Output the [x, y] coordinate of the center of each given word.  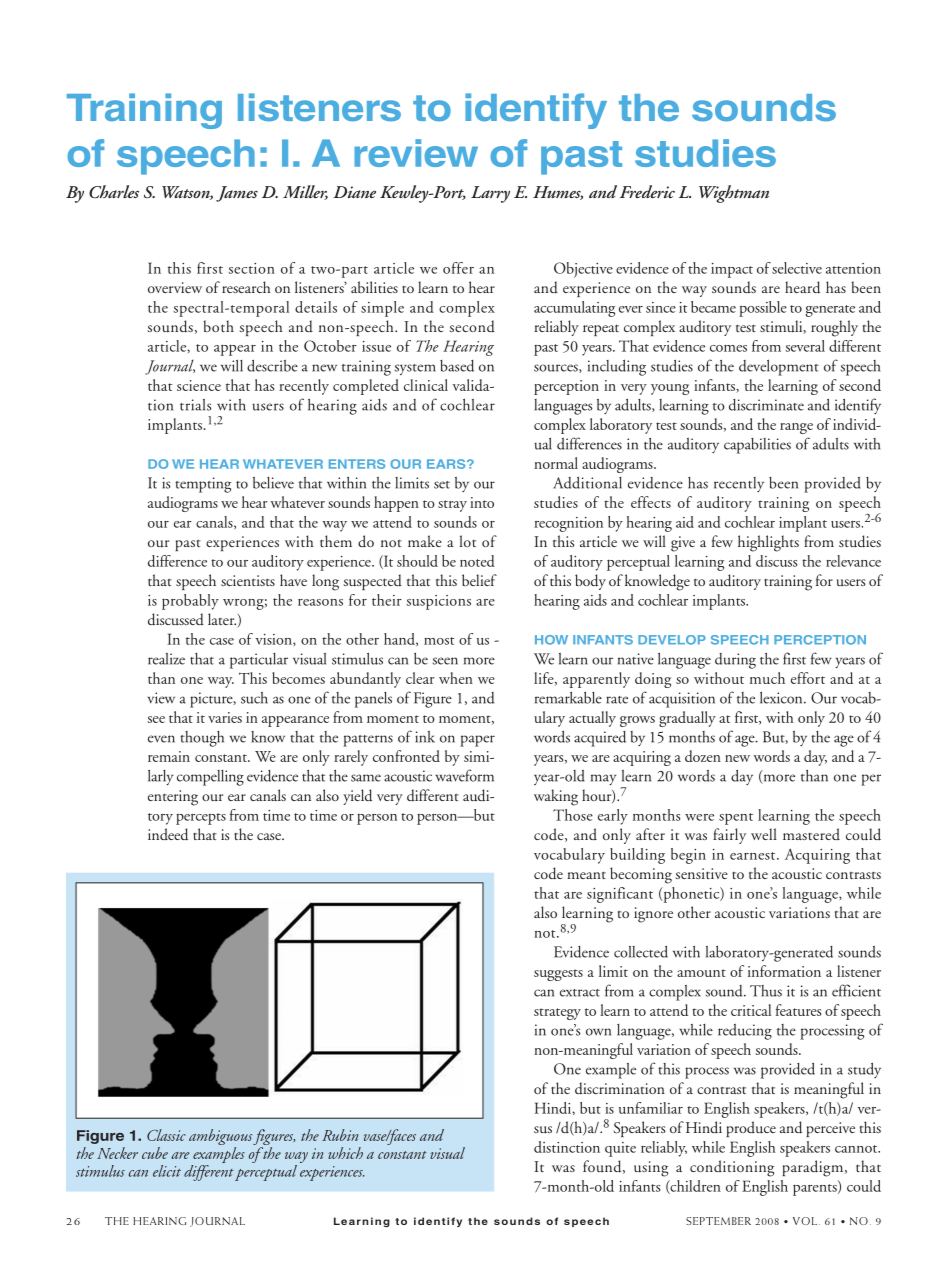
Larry [490, 194]
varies [225, 717]
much [767, 678]
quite [620, 1149]
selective [797, 268]
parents [816, 1190]
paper [477, 741]
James [237, 194]
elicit [167, 1171]
